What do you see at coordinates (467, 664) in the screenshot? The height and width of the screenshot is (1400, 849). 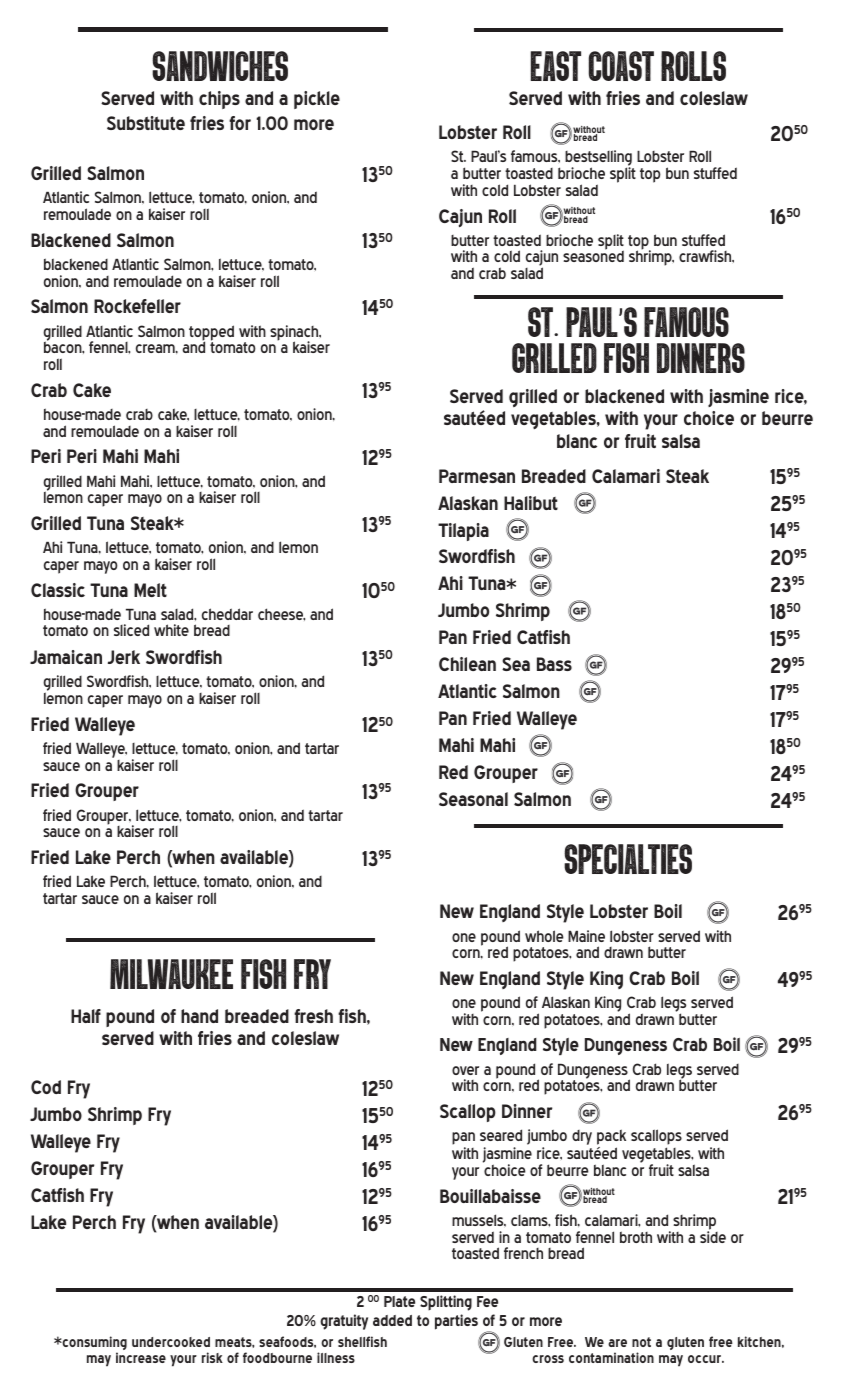 I see `Chilean` at bounding box center [467, 664].
